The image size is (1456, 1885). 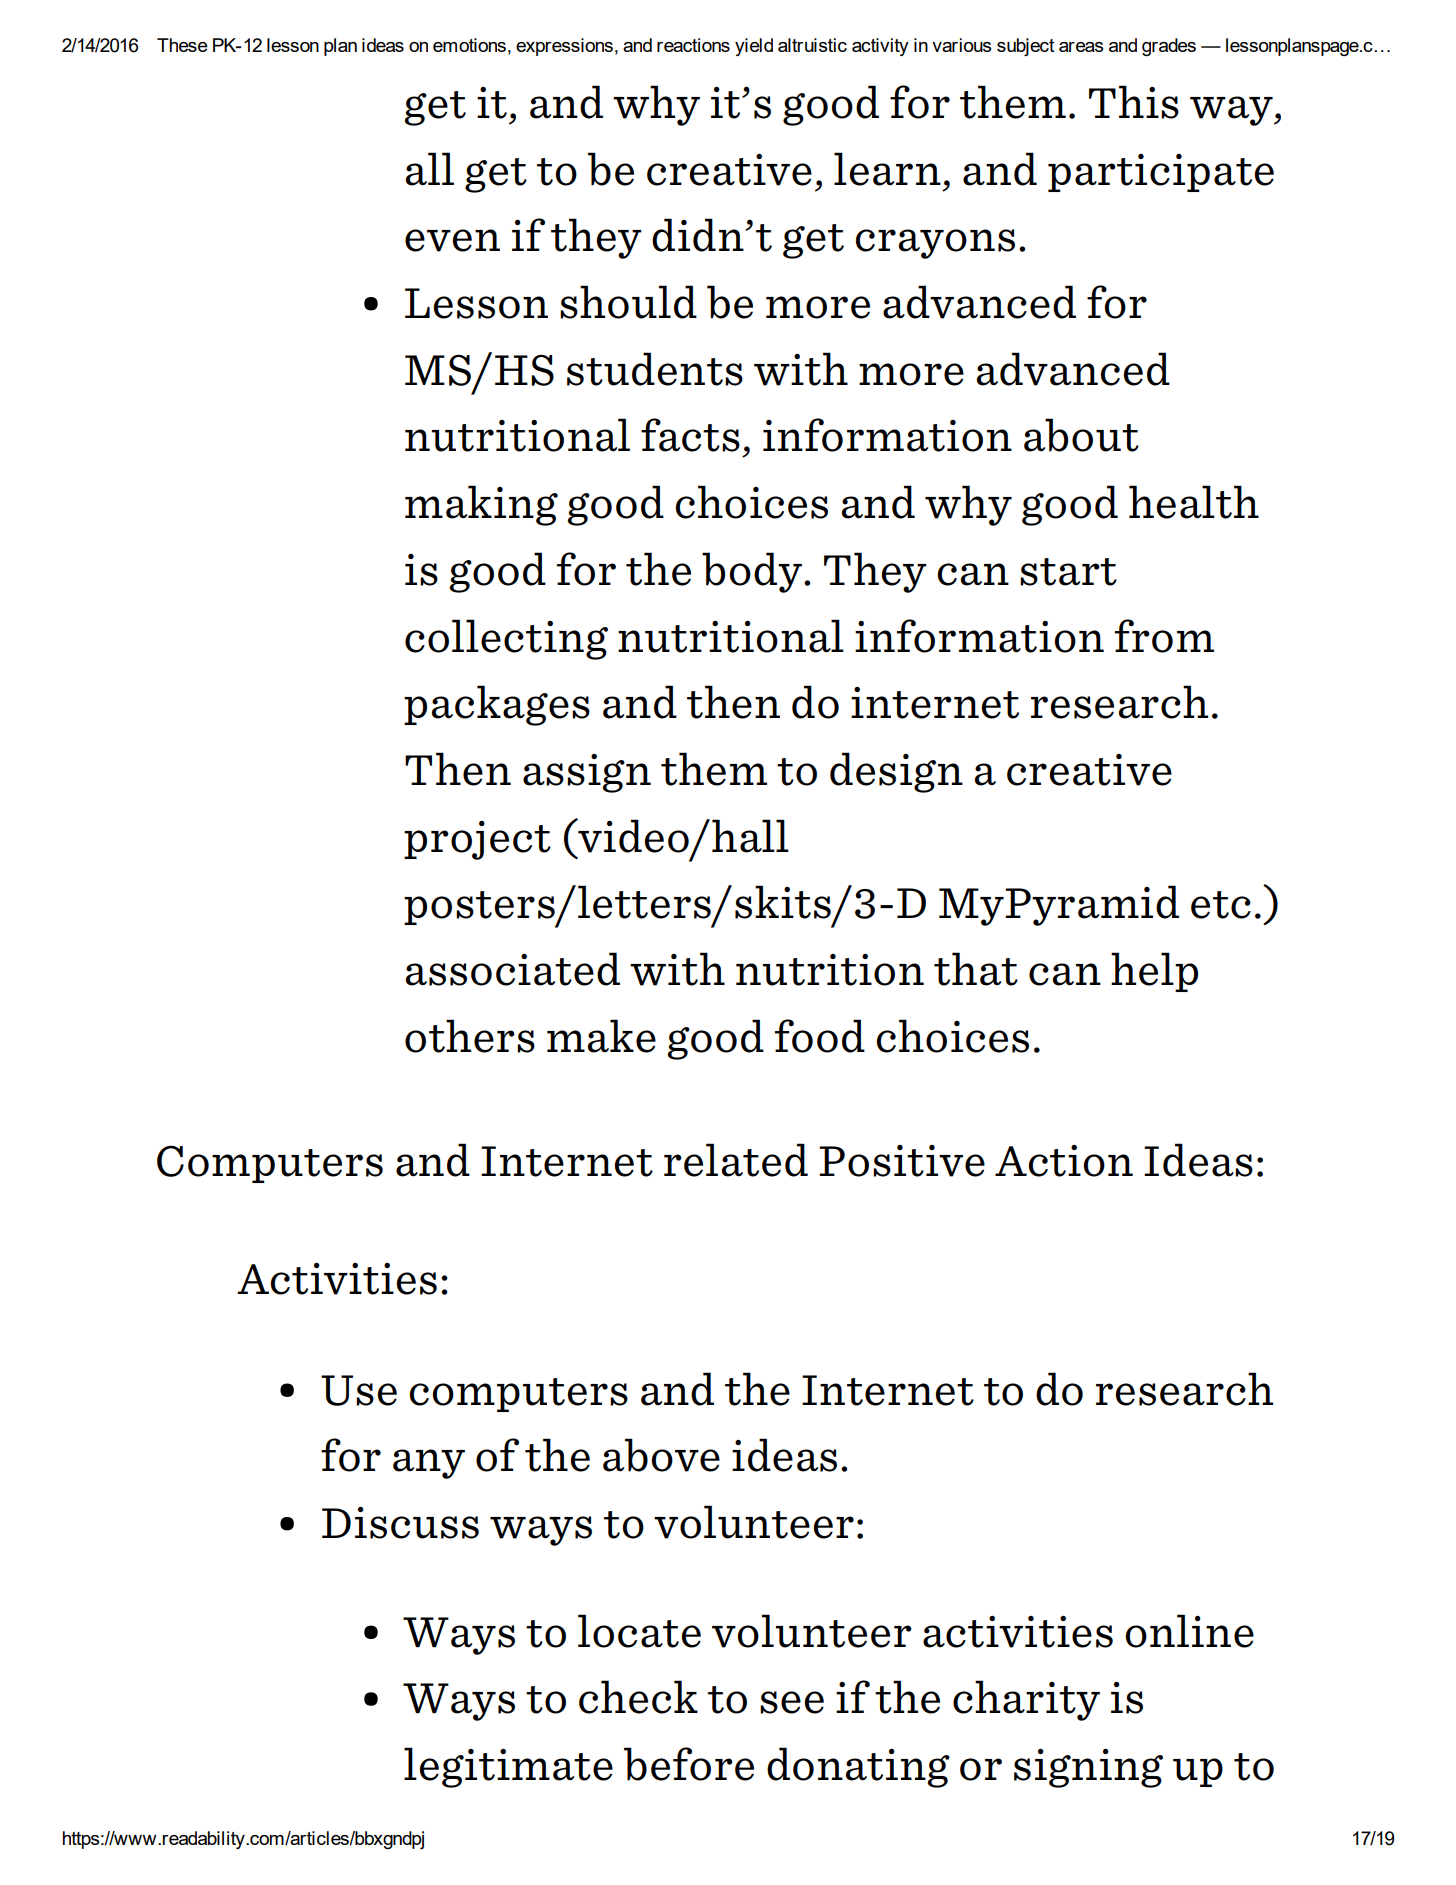 I want to click on learn, so click(x=887, y=169).
